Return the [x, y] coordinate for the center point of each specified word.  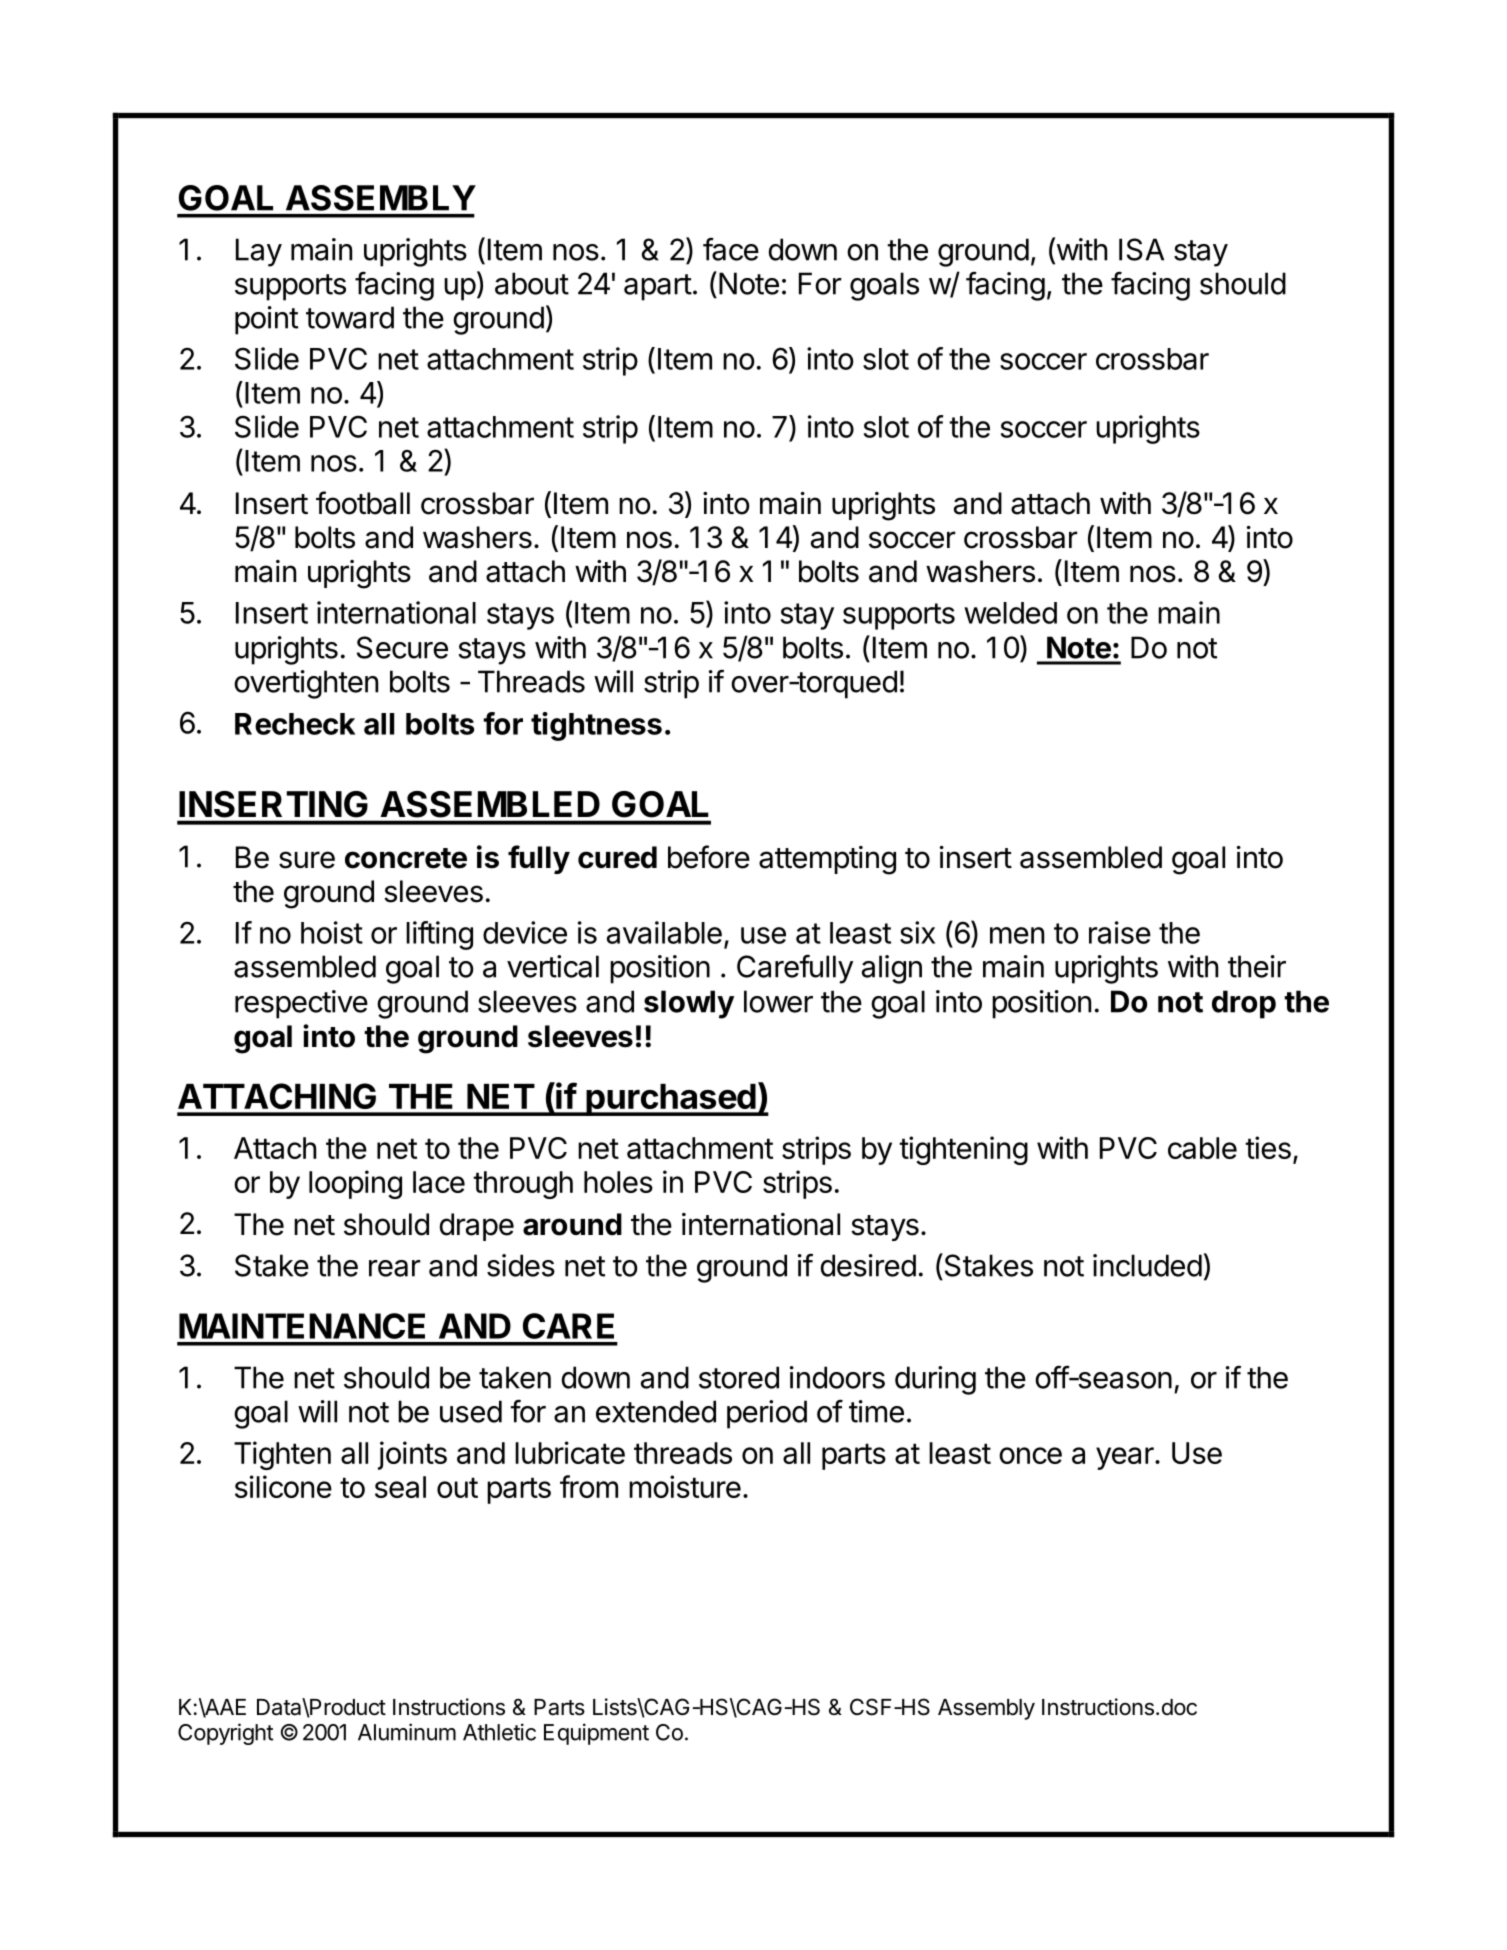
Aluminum [407, 1732]
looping [355, 1184]
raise [1120, 932]
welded [1010, 613]
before [709, 857]
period [767, 1414]
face [731, 249]
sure [307, 860]
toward [350, 317]
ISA [1141, 249]
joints [412, 1455]
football [363, 503]
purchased [670, 1100]
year [1126, 1458]
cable [1202, 1148]
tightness [596, 726]
